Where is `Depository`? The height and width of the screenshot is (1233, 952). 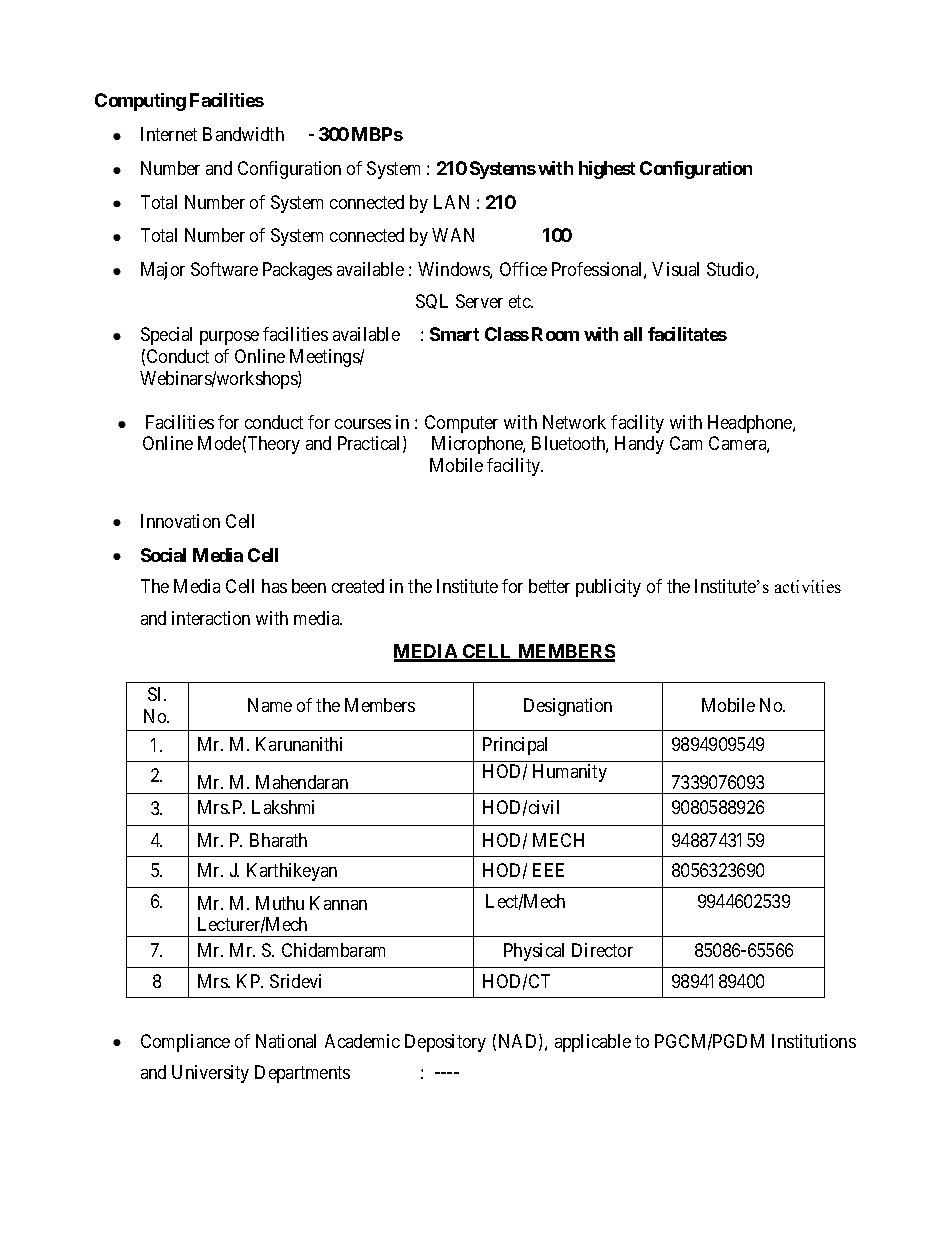 Depository is located at coordinates (445, 1043).
